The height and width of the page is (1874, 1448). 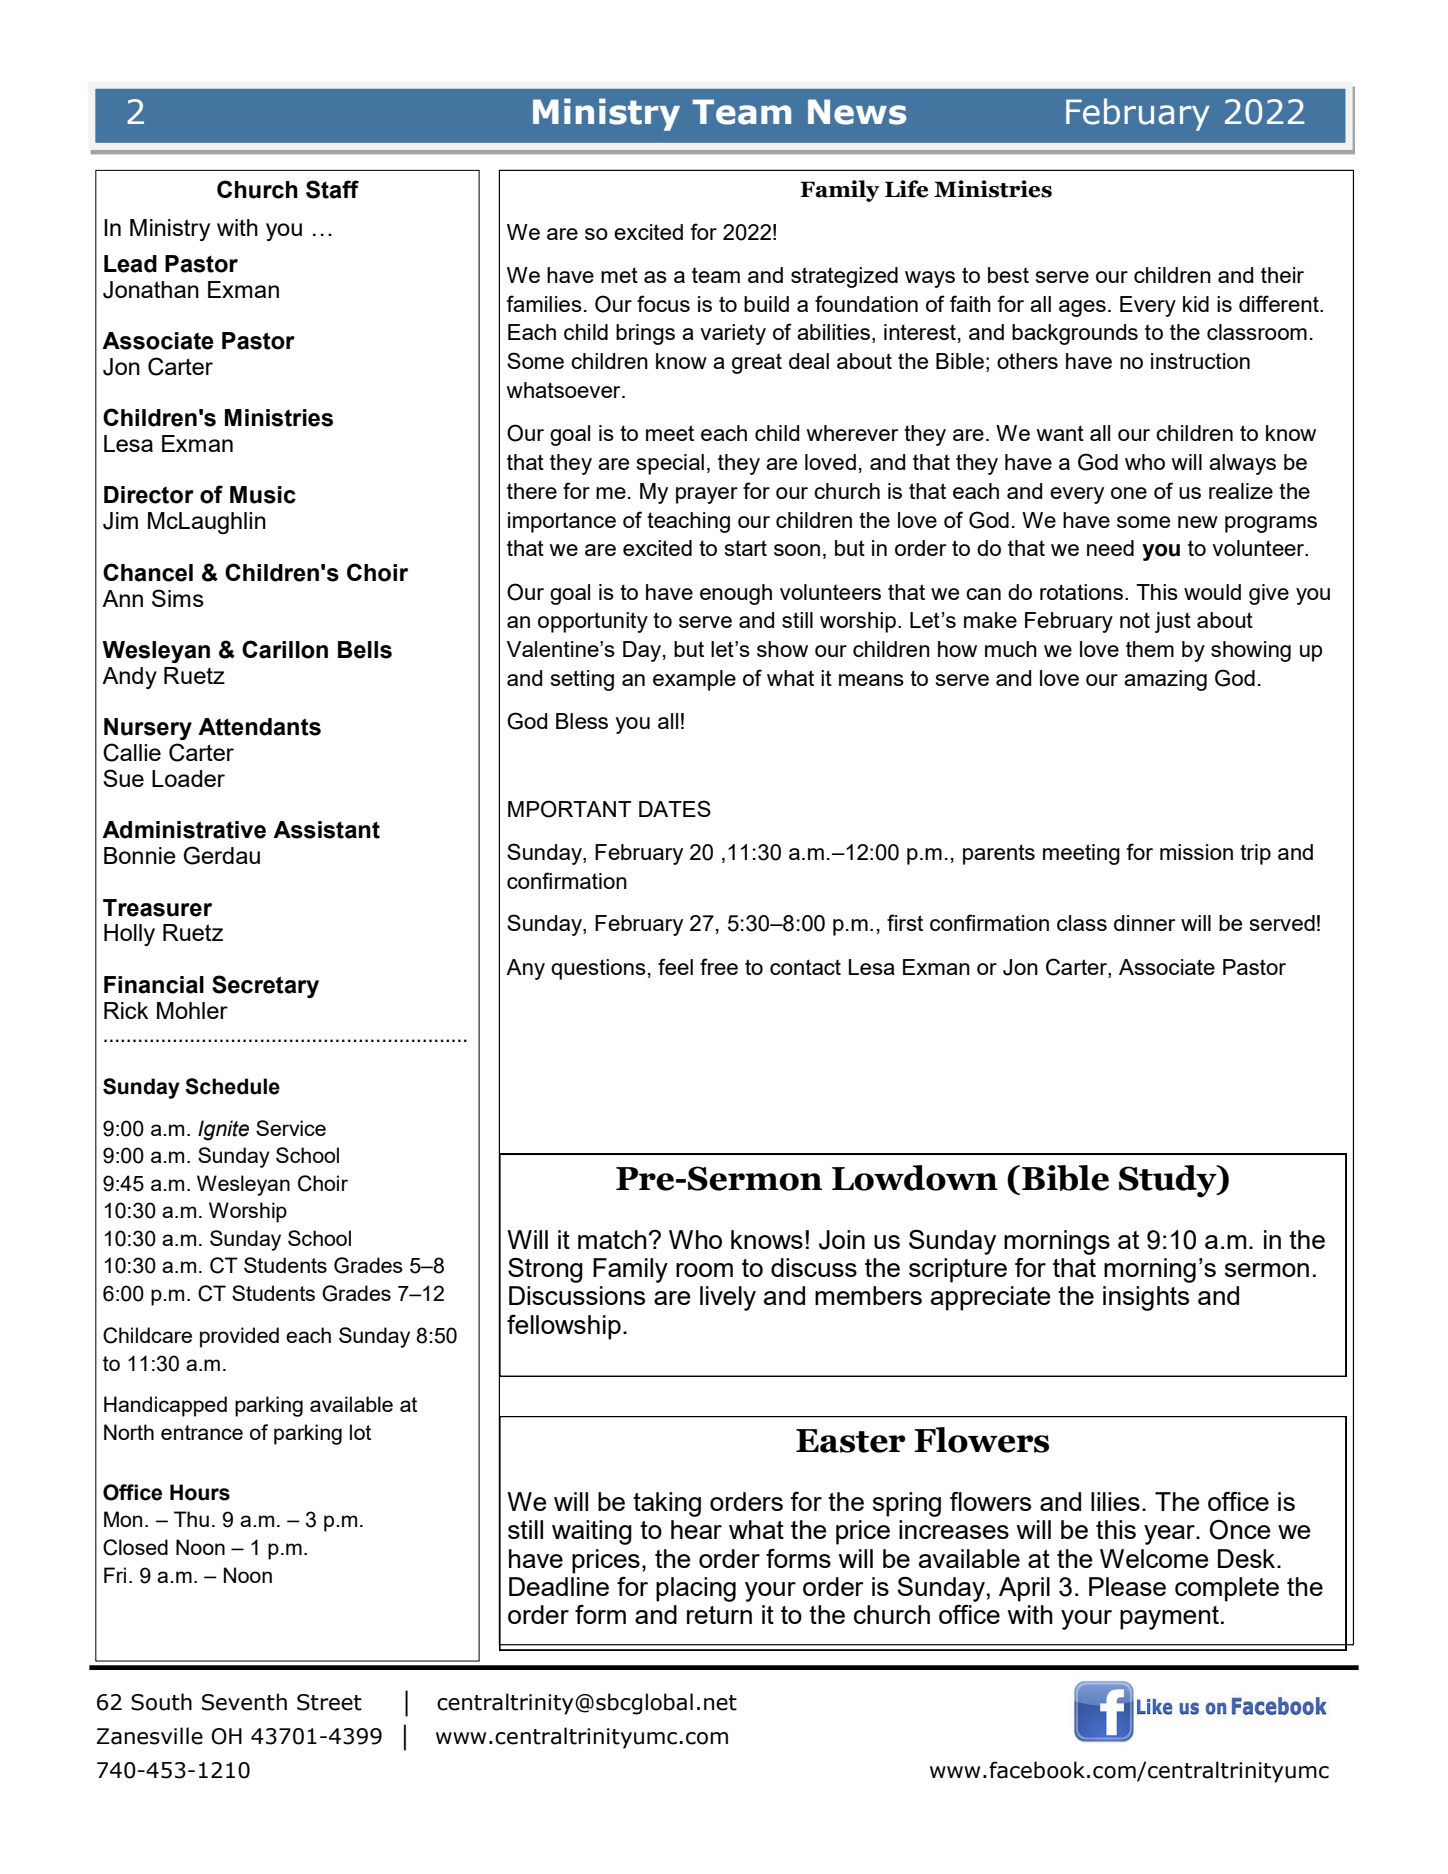 What do you see at coordinates (1144, 923) in the page?
I see `dinner` at bounding box center [1144, 923].
